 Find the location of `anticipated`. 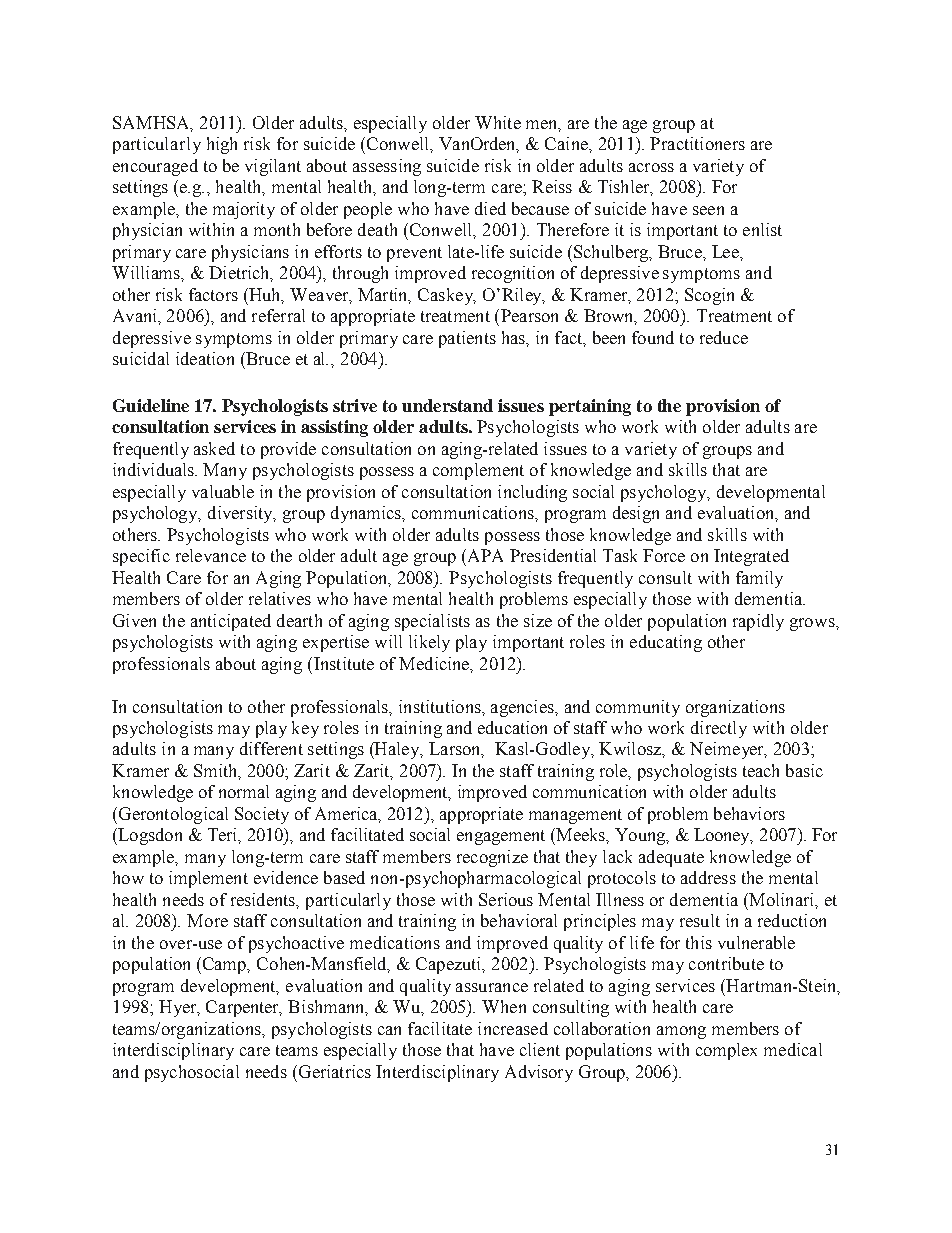

anticipated is located at coordinates (231, 622).
